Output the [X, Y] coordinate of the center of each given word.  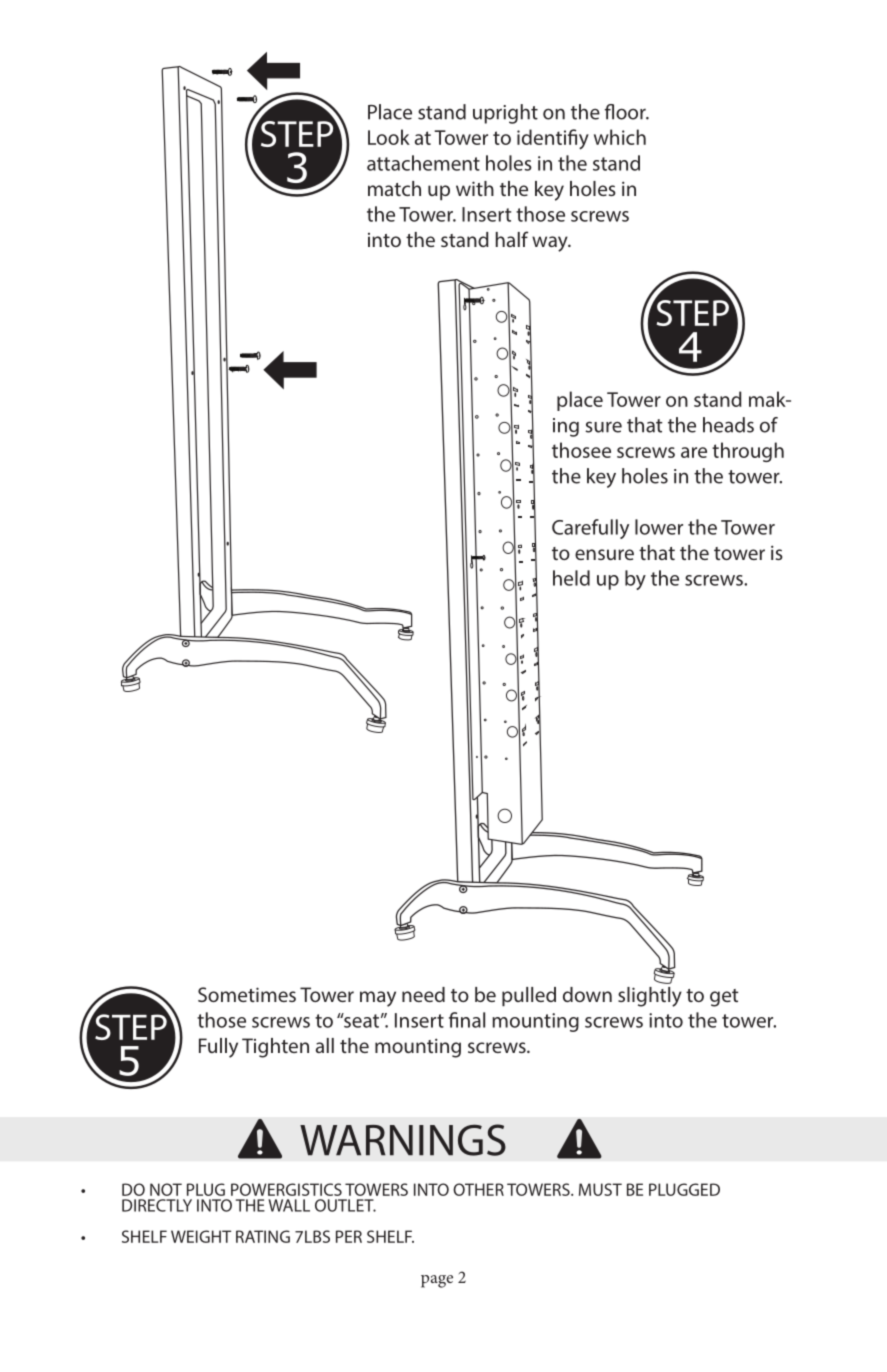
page [437, 1281]
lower [659, 527]
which [620, 137]
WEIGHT [201, 1236]
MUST [600, 1189]
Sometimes [247, 994]
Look [389, 137]
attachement [423, 163]
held [571, 578]
